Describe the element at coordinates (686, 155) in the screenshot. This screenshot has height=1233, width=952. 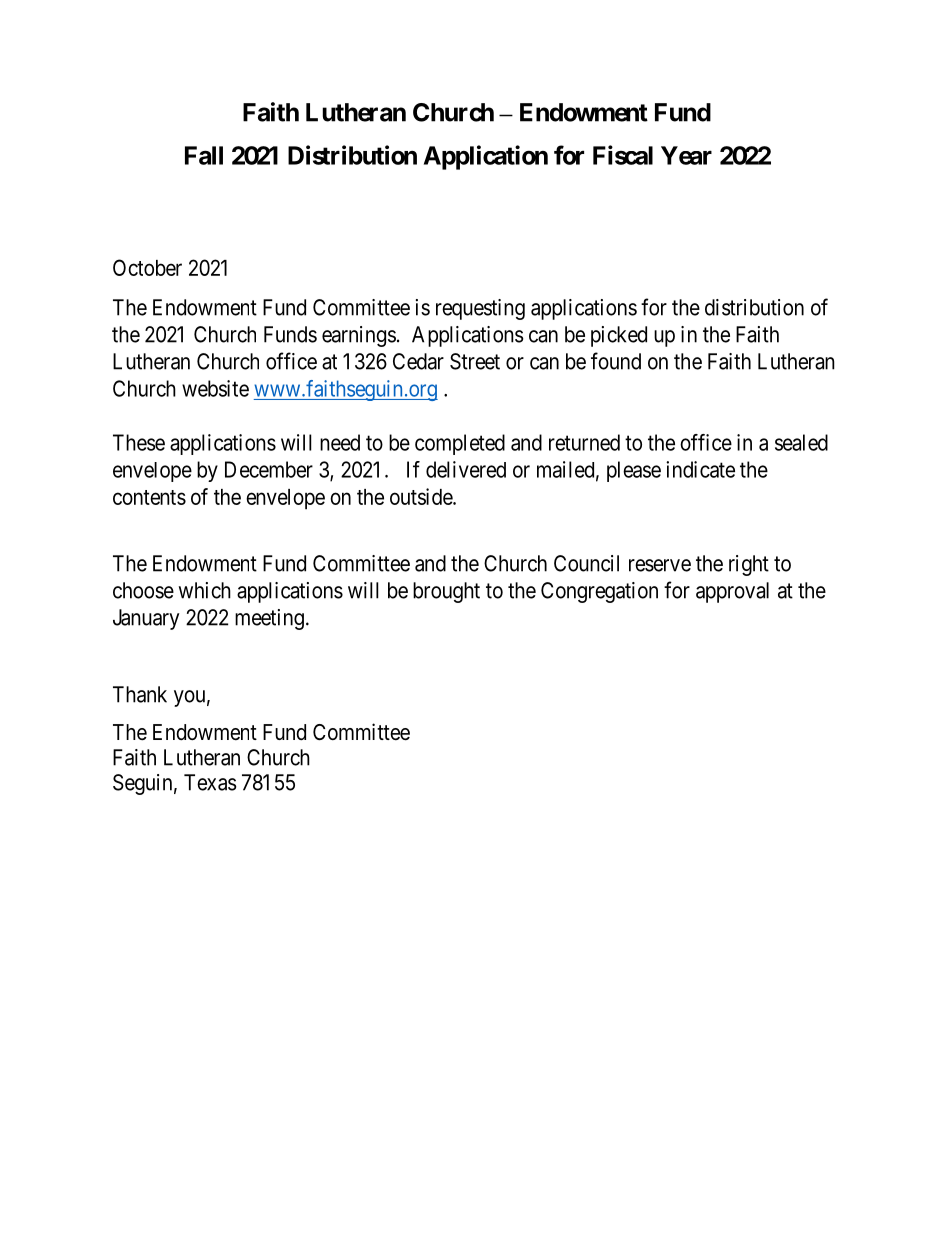
I see `Year` at that location.
